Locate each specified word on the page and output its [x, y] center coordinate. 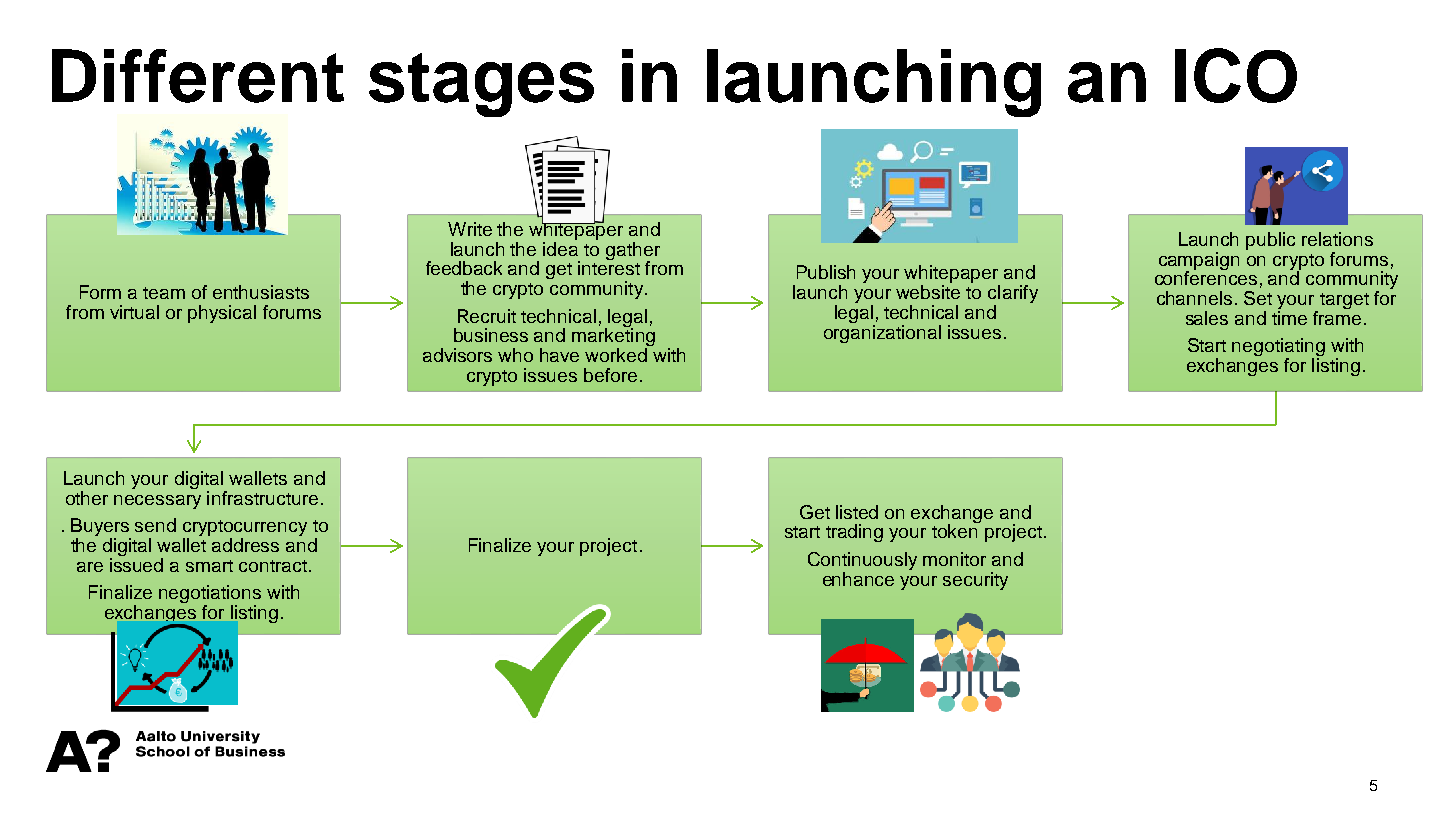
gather [633, 252]
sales [1207, 318]
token [956, 530]
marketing [613, 337]
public [1270, 241]
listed [857, 512]
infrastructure [262, 498]
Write [470, 229]
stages [481, 85]
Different [198, 76]
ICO [1236, 75]
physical [222, 314]
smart [209, 566]
